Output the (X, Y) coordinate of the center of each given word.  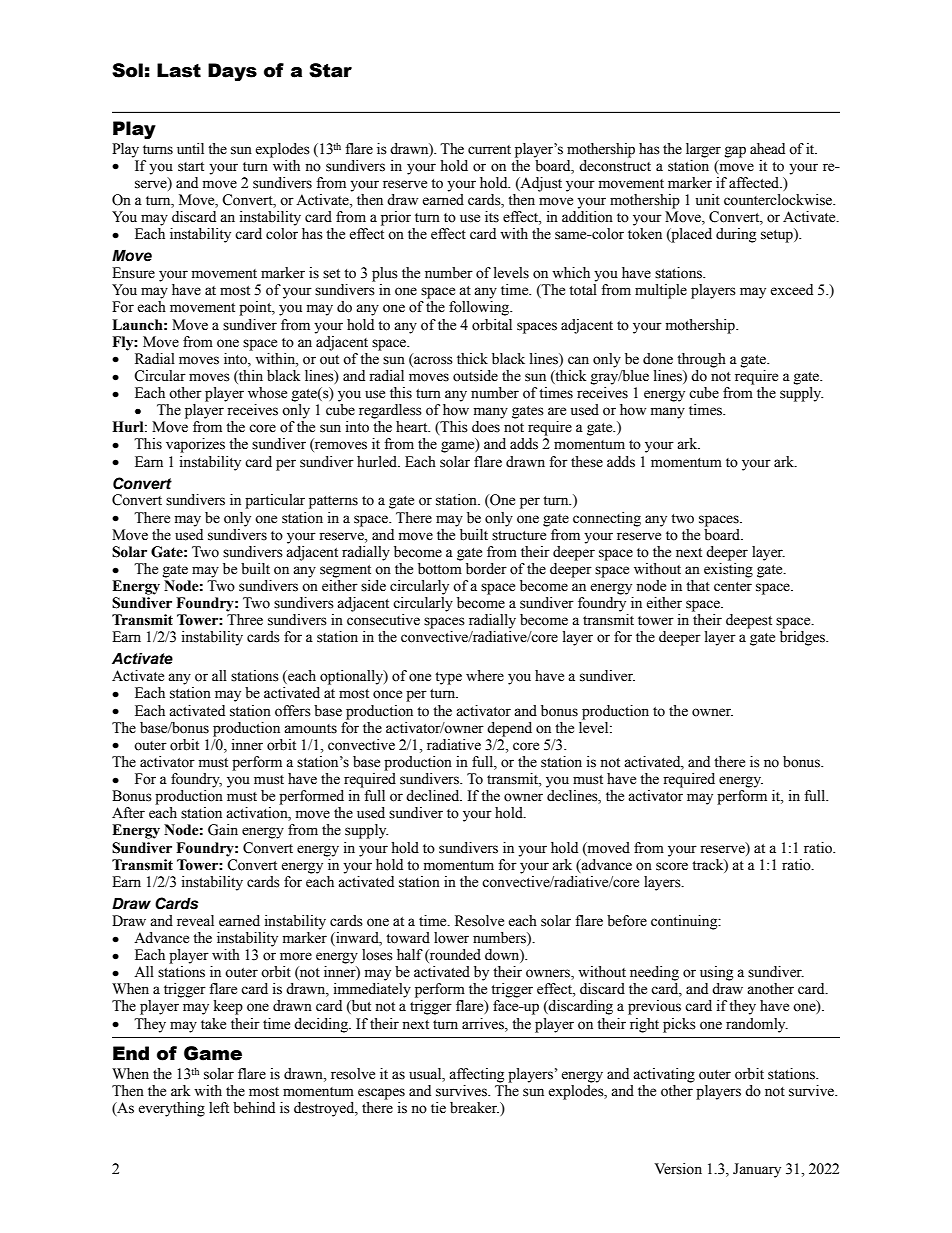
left (219, 1108)
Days (232, 72)
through (701, 360)
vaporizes (195, 445)
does (486, 427)
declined (434, 796)
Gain (223, 830)
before (627, 921)
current (489, 150)
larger (703, 150)
